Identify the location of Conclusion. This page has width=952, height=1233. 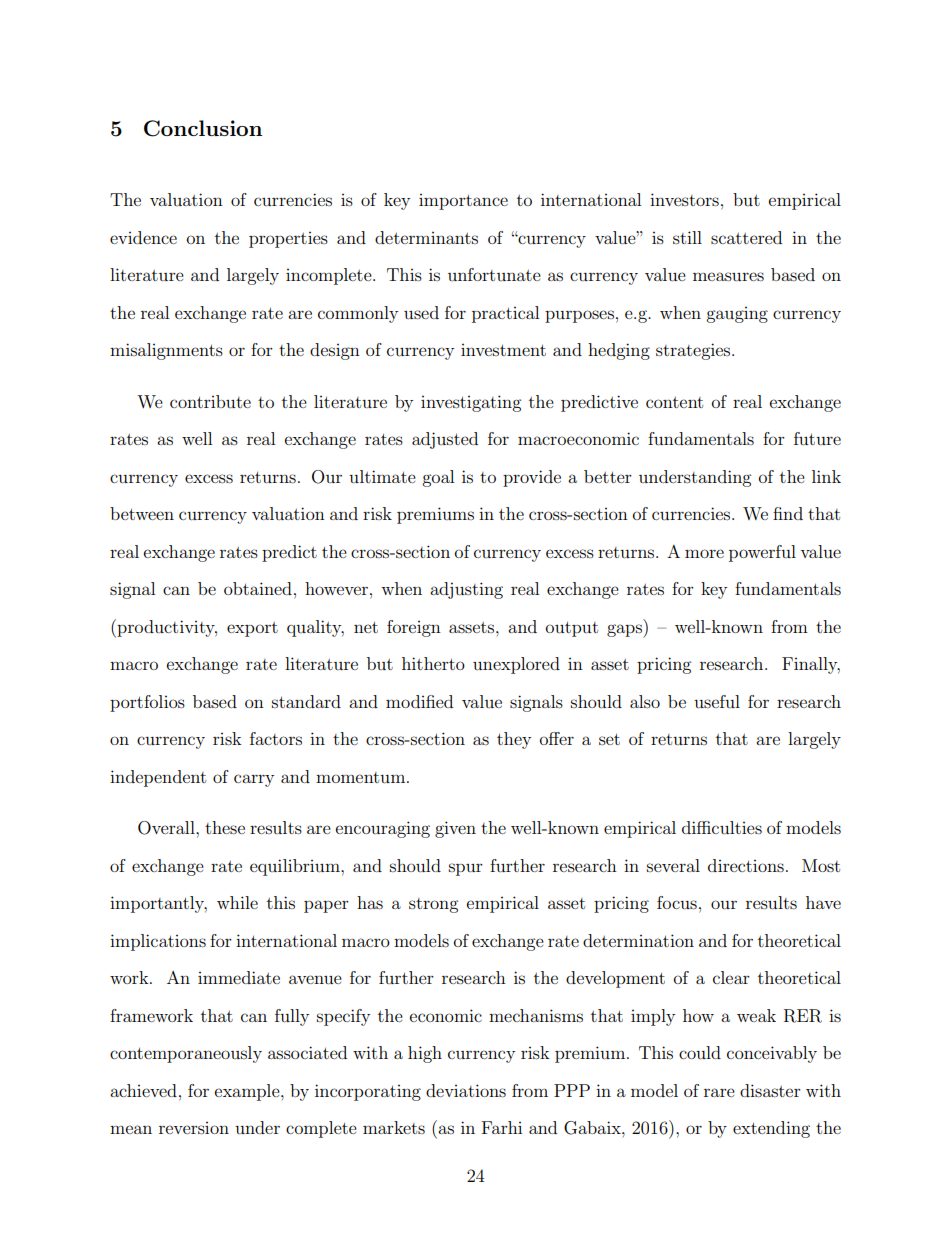
(203, 128).
